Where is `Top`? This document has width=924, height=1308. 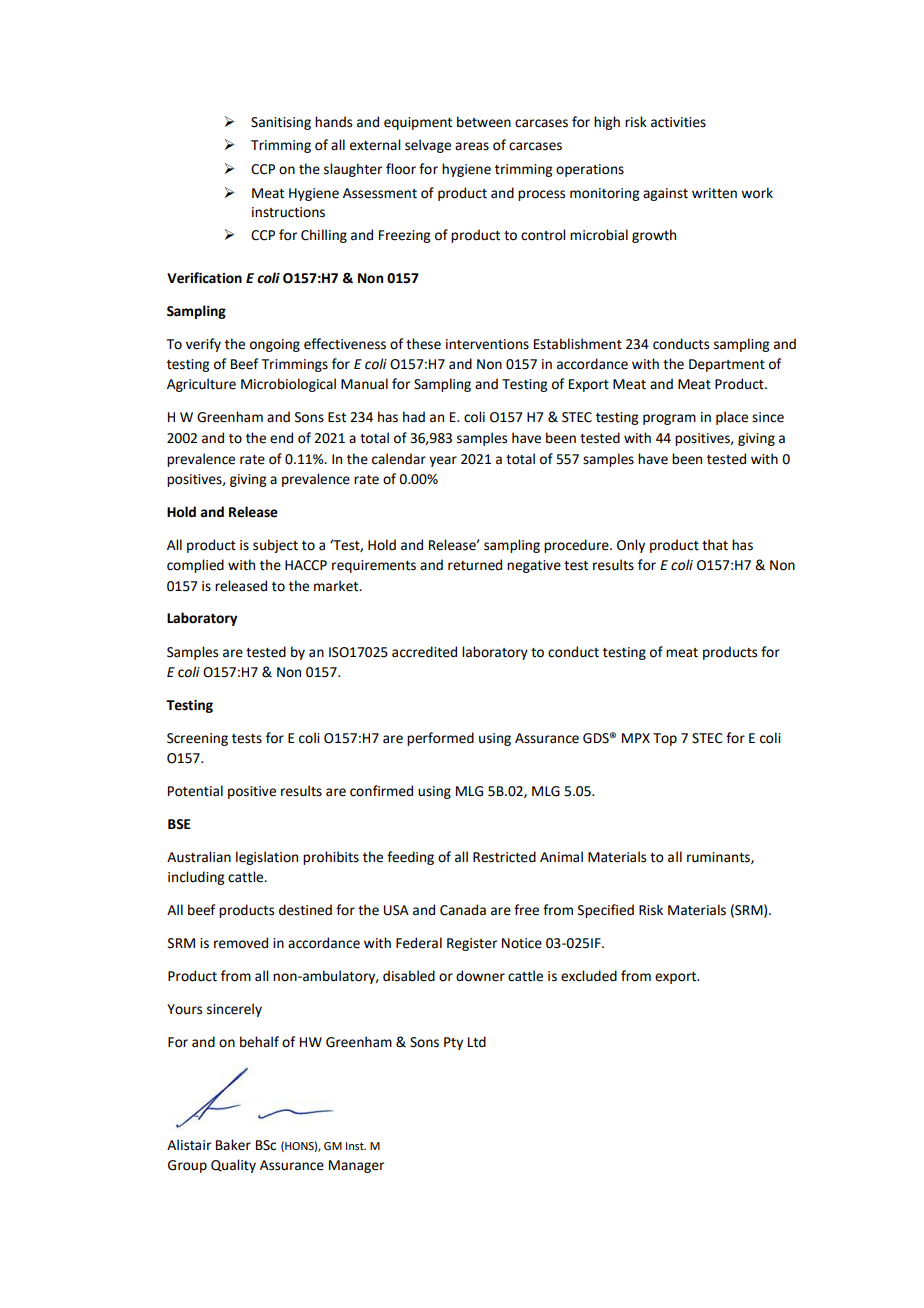 Top is located at coordinates (665, 739).
